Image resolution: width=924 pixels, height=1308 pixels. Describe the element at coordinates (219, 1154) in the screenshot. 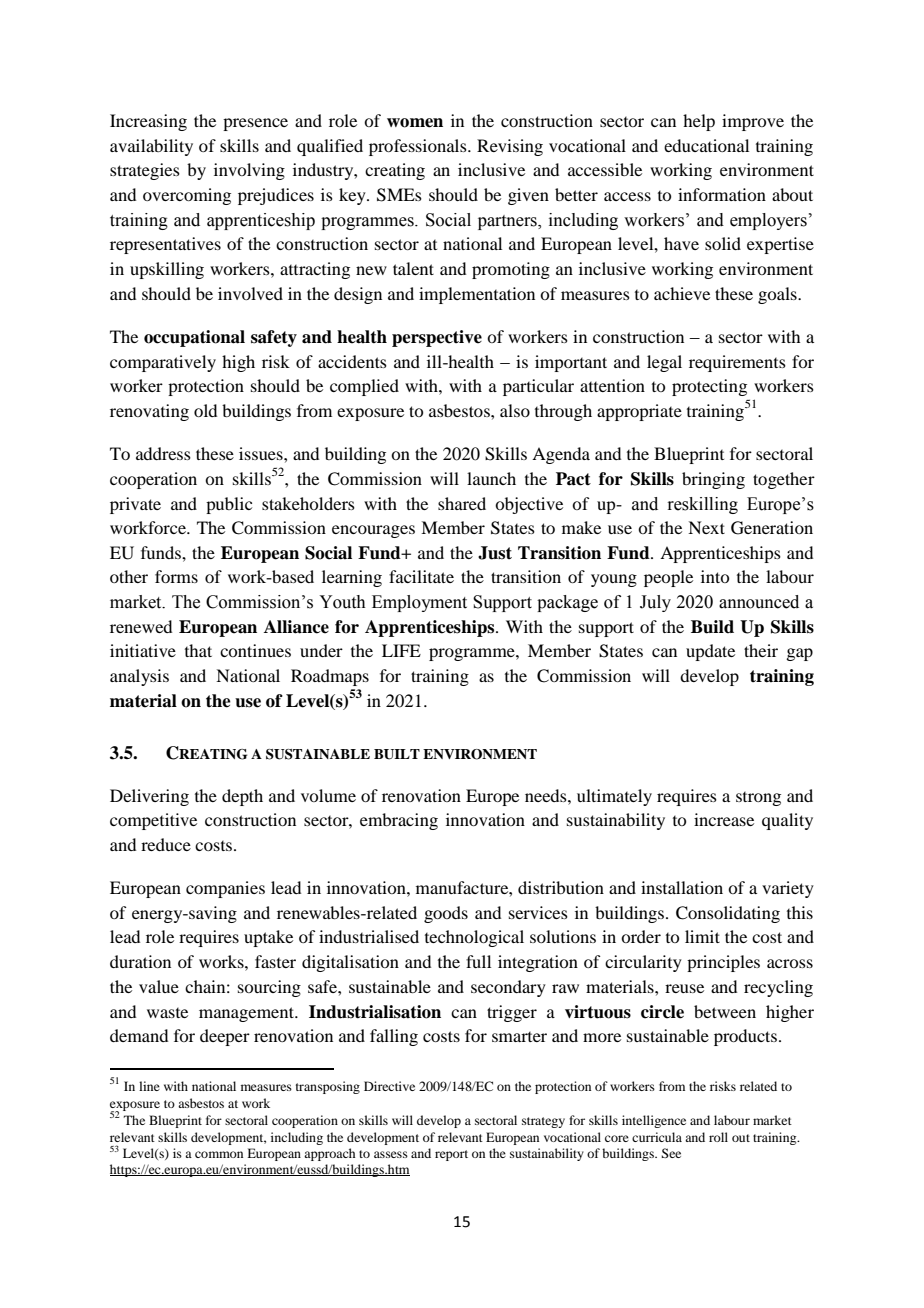

I see `common` at that location.
